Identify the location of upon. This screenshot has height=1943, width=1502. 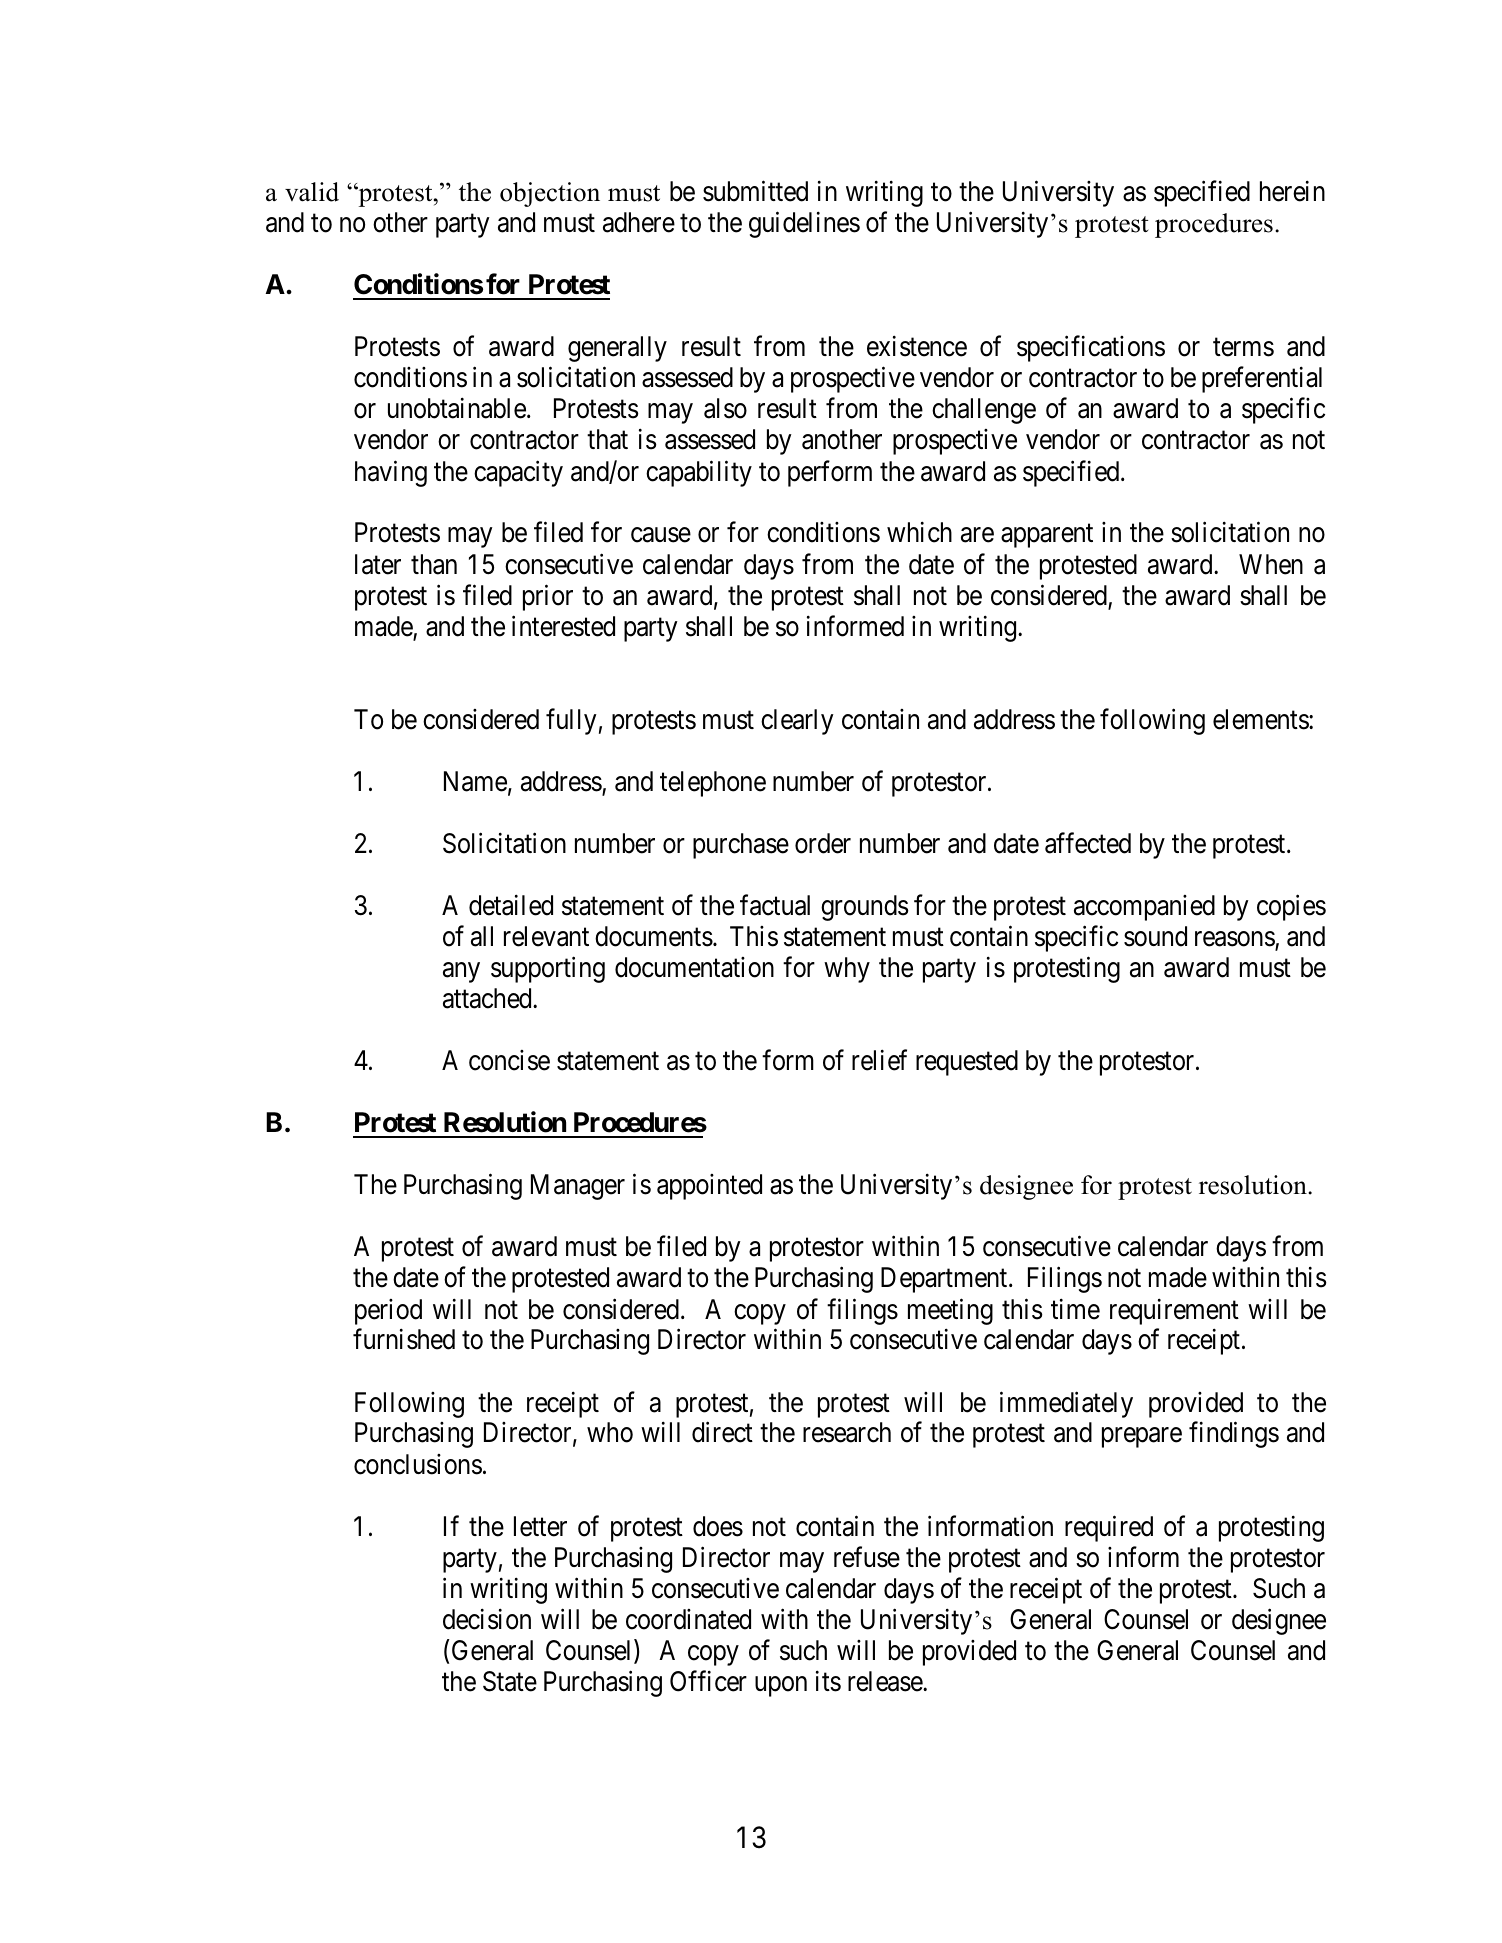
(781, 1687).
